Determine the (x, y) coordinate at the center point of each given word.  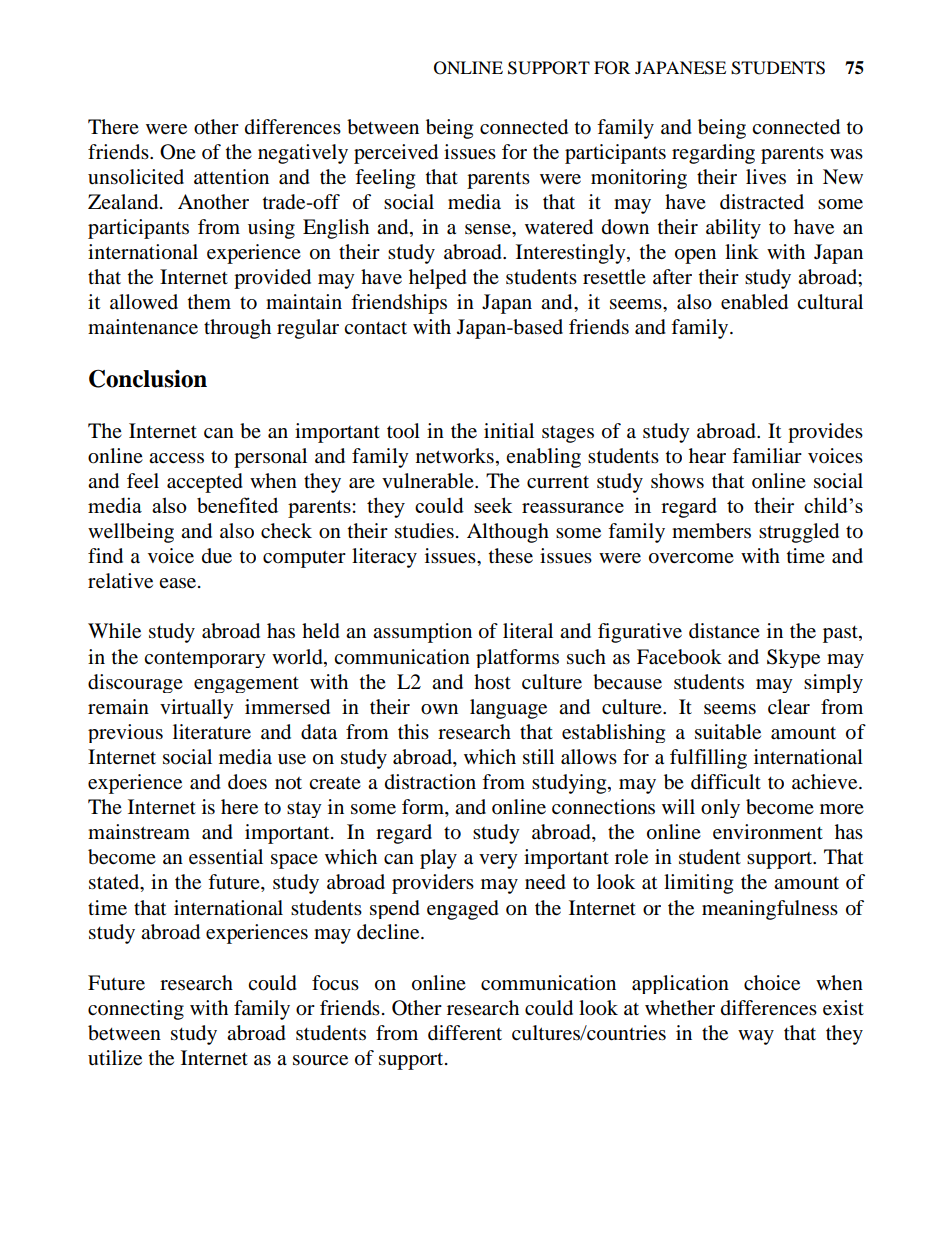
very (498, 861)
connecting (136, 1010)
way (756, 1037)
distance (724, 631)
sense (489, 229)
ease (179, 583)
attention (231, 177)
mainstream (139, 832)
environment (768, 832)
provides (825, 433)
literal (528, 630)
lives (766, 176)
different (465, 1033)
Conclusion (148, 378)
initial (509, 430)
